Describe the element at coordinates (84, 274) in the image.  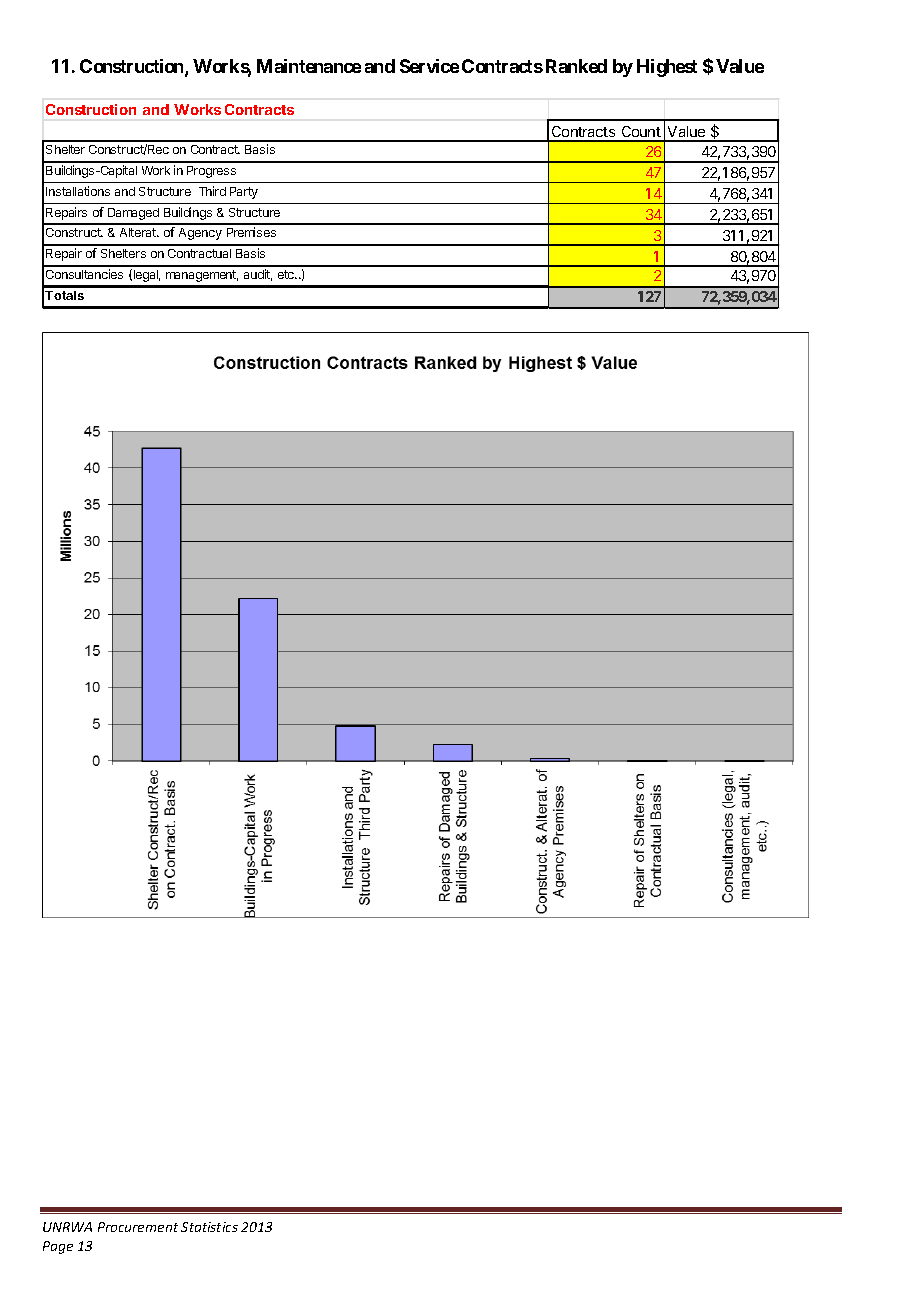
I see `Consultancies` at that location.
